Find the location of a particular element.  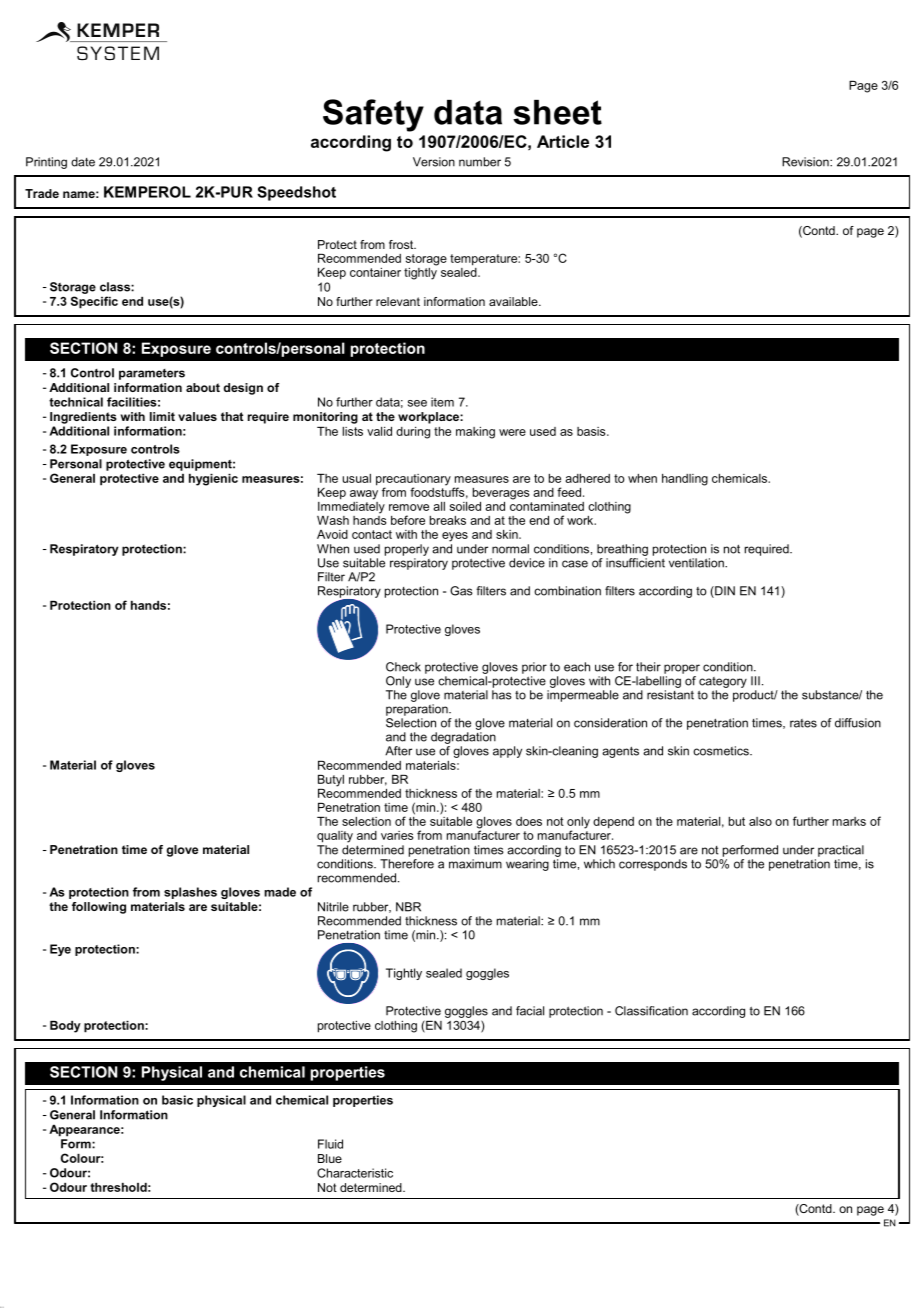

basic is located at coordinates (177, 1100).
